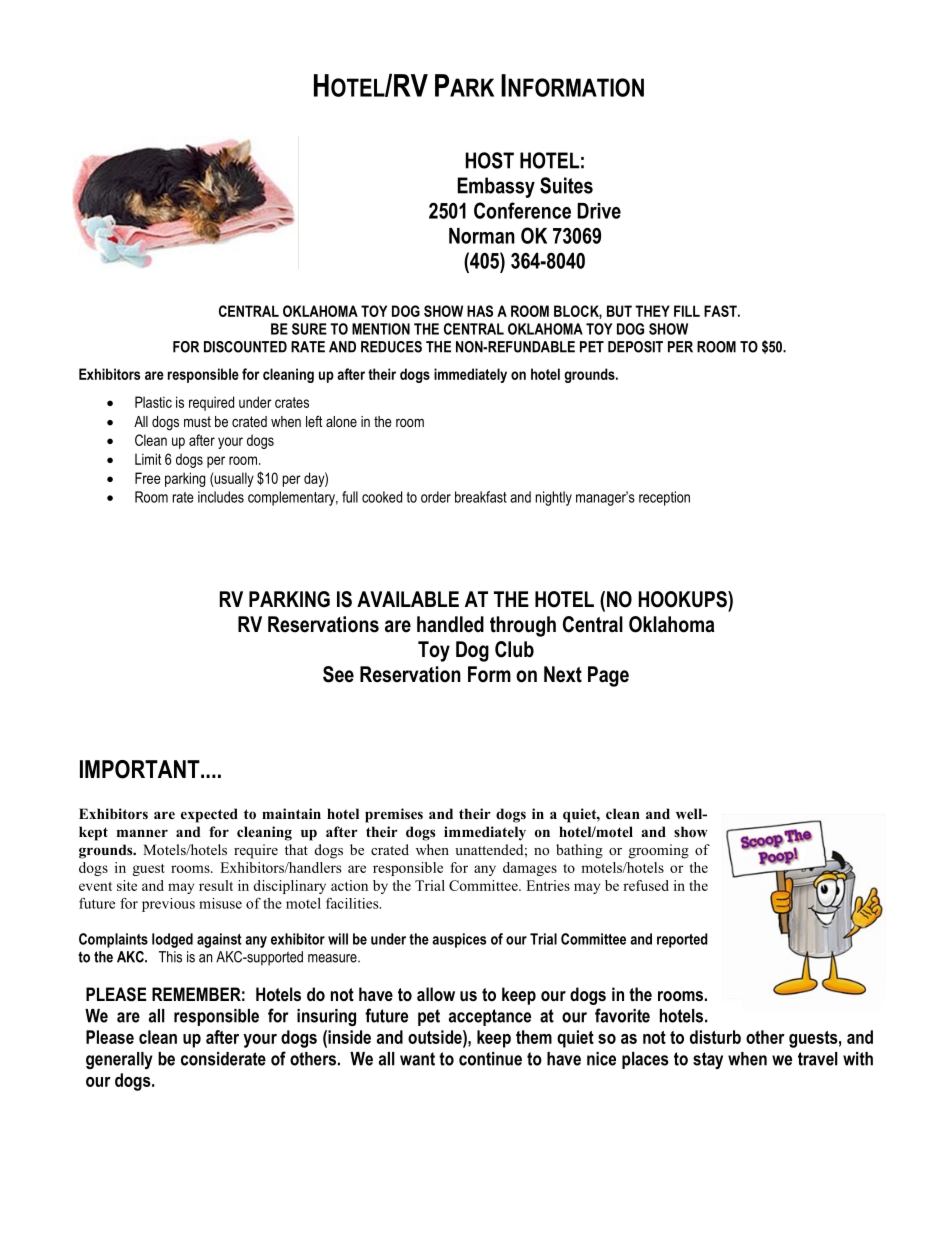 The height and width of the screenshot is (1233, 952). I want to click on DISCOUNTED, so click(245, 347).
